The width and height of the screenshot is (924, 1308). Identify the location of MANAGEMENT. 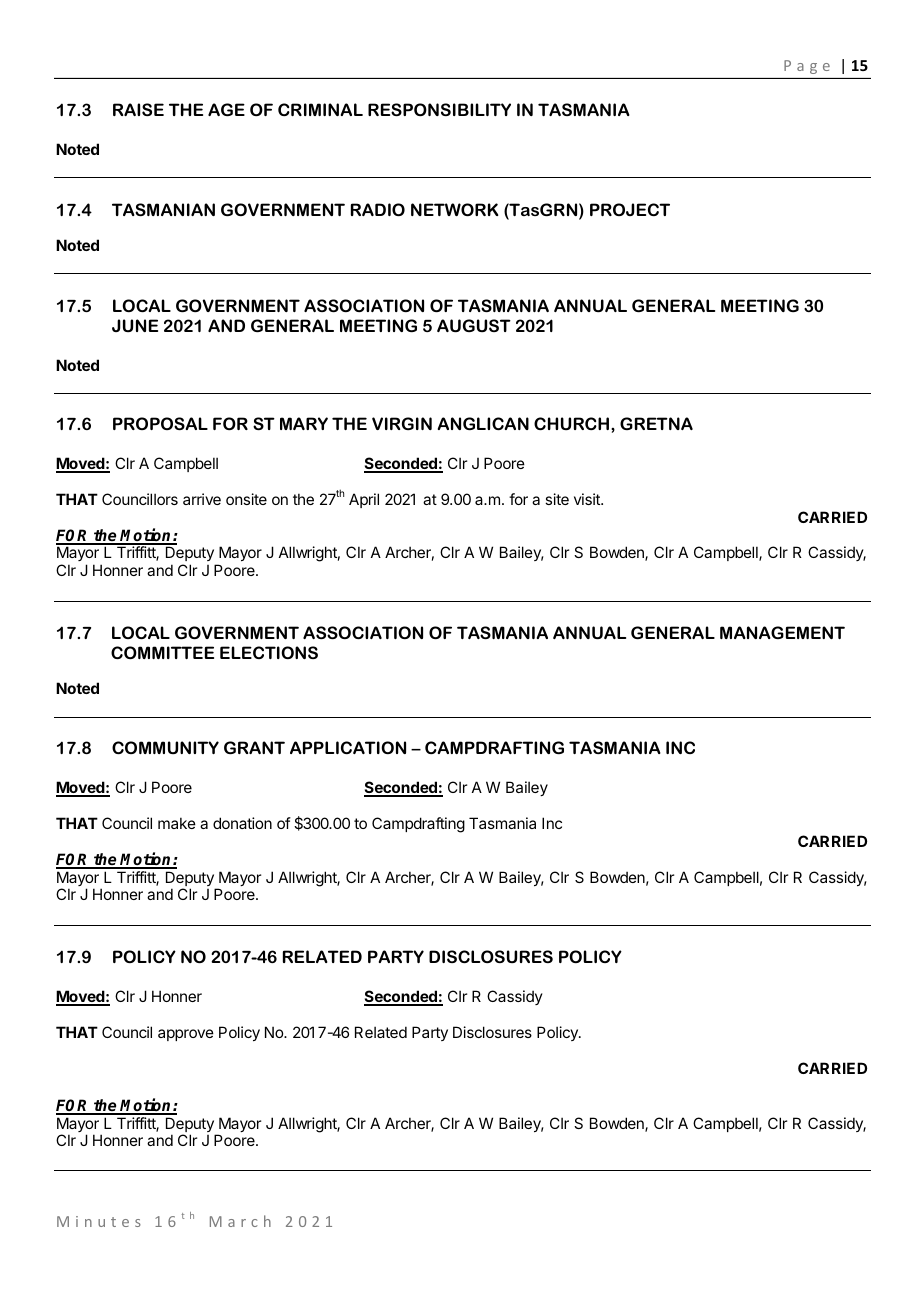
(782, 632).
